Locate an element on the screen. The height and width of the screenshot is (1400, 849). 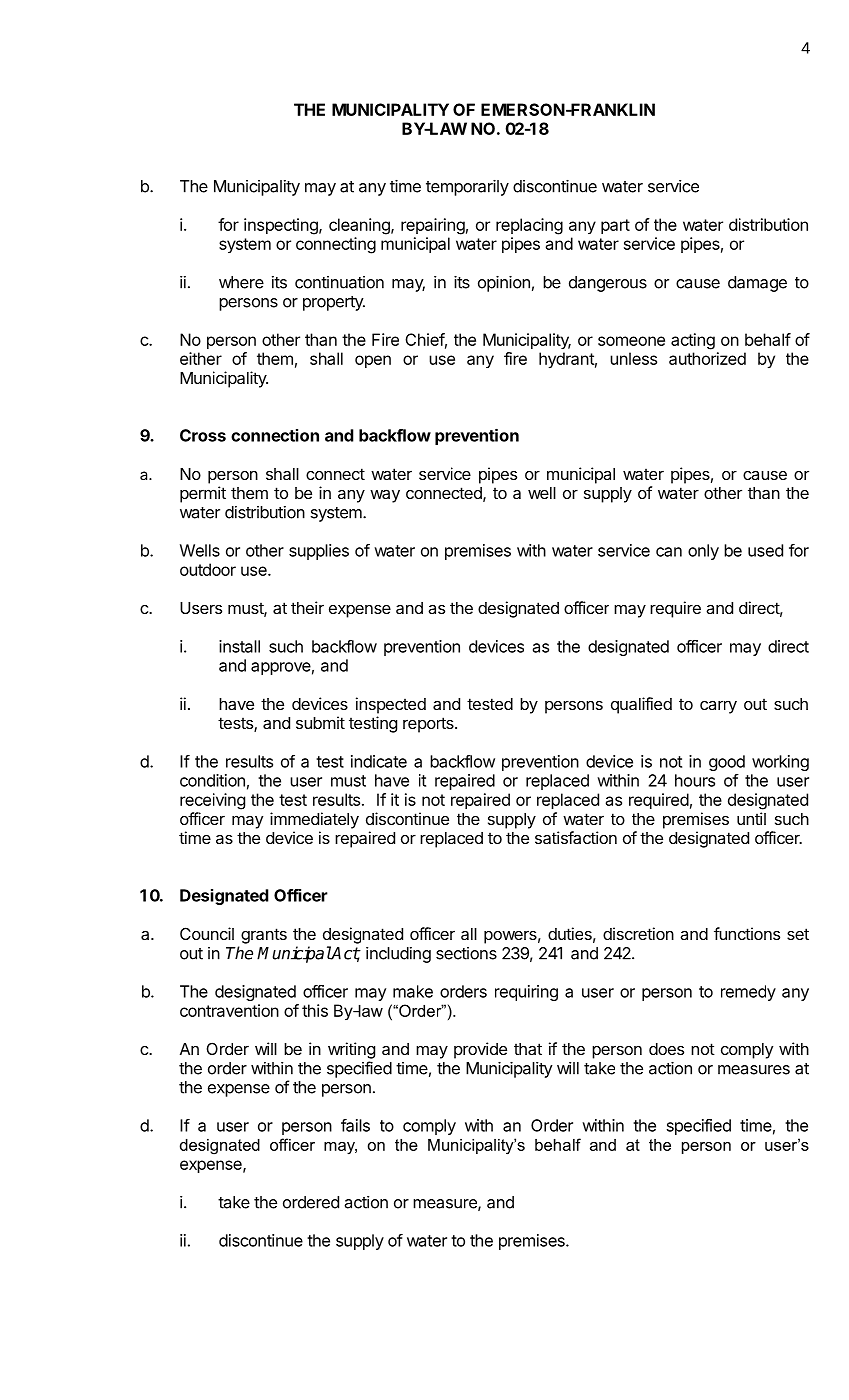
only is located at coordinates (703, 552).
